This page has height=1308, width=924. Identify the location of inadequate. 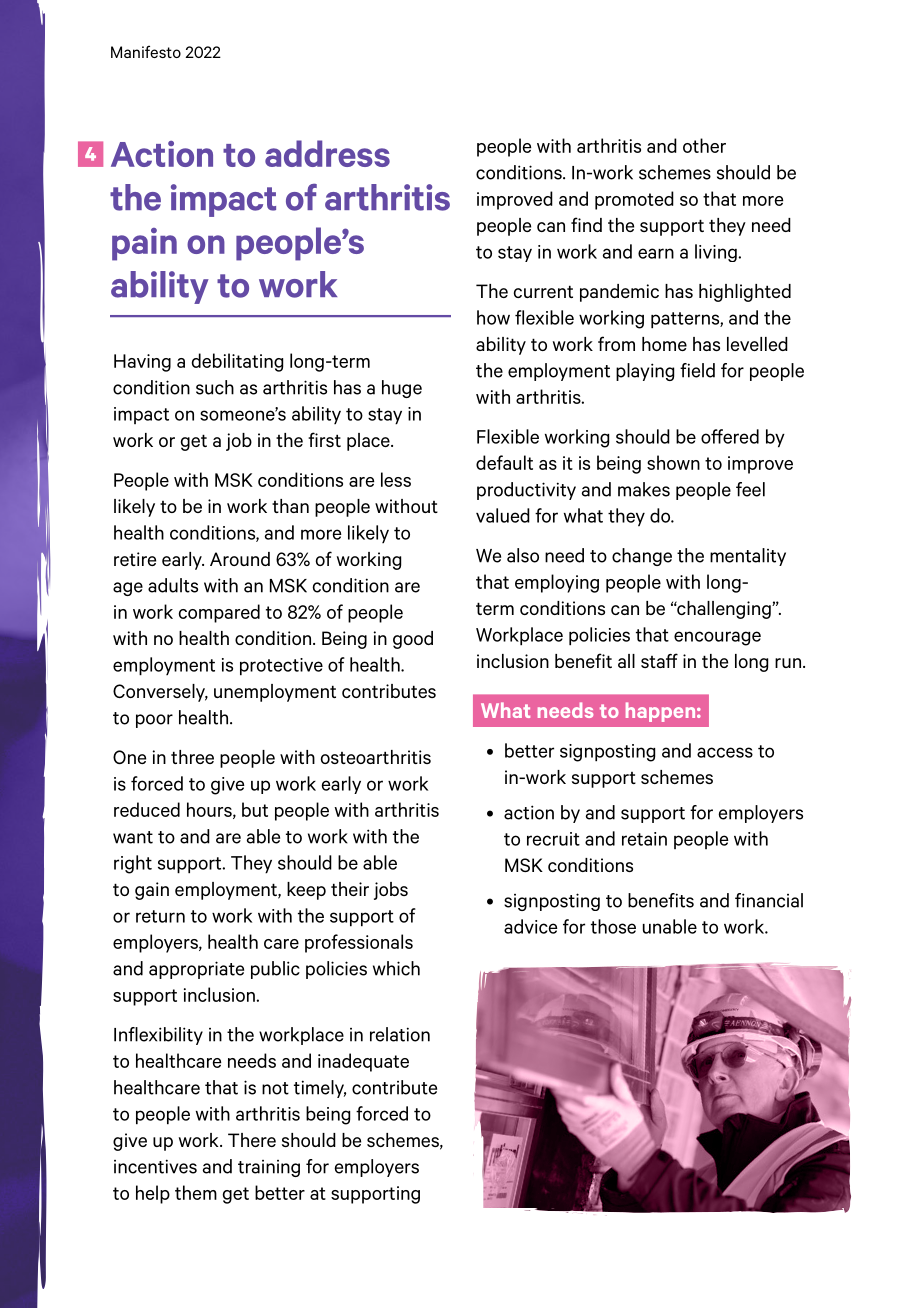
(363, 1062).
